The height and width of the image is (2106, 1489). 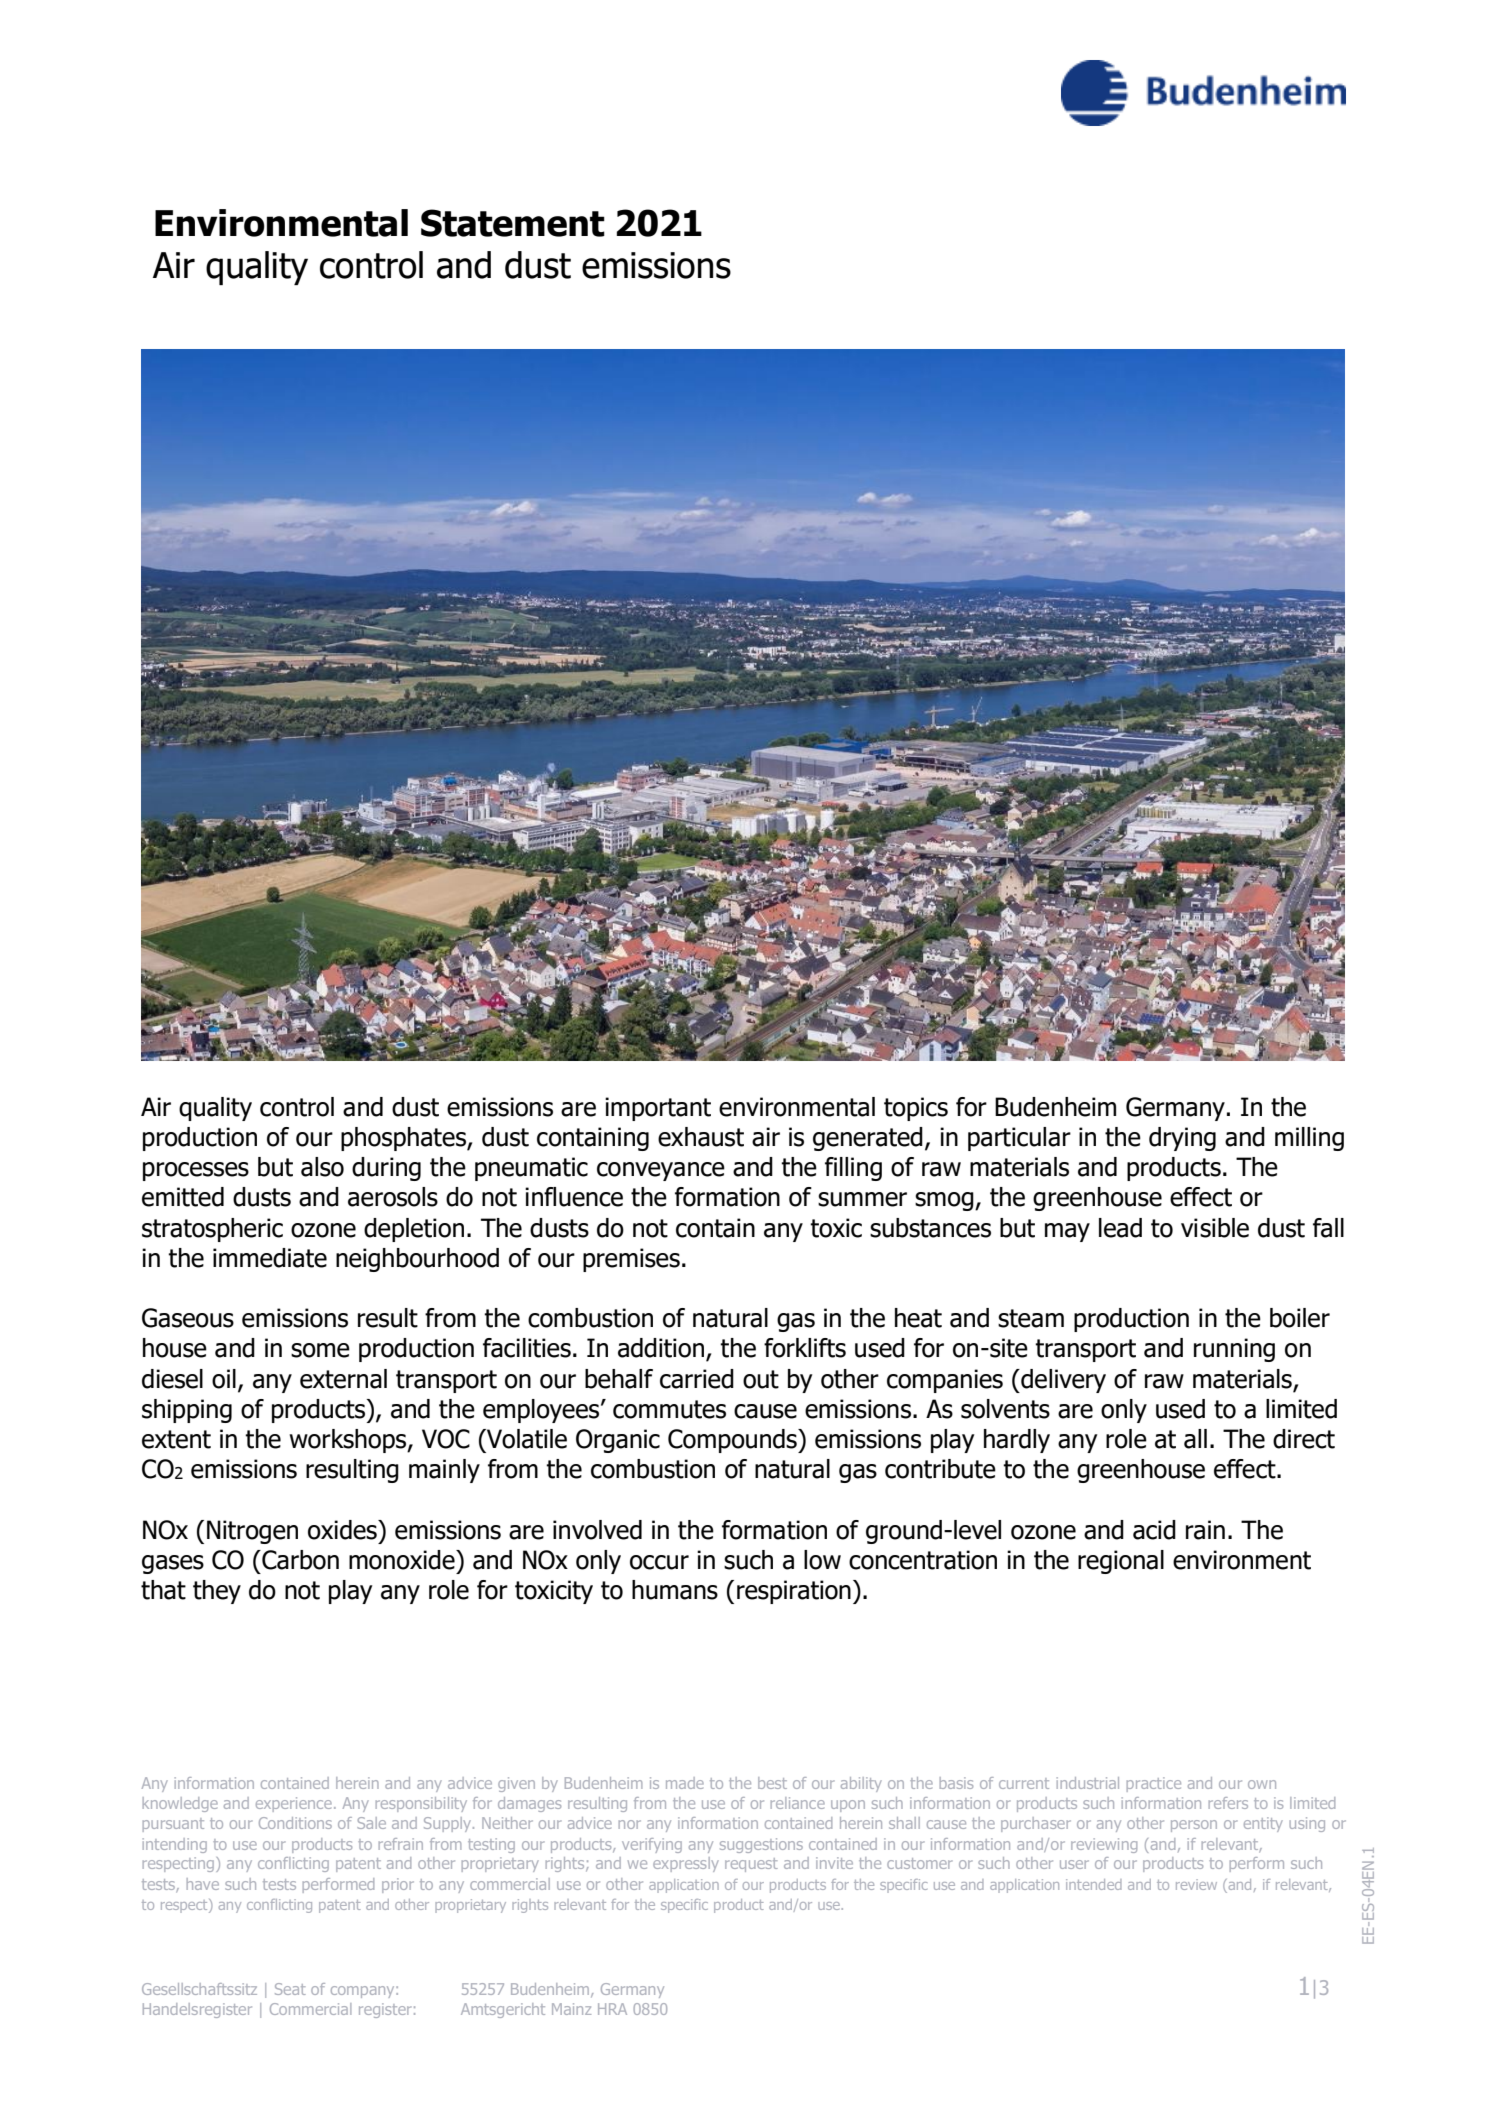 What do you see at coordinates (751, 1865) in the image?
I see `request` at bounding box center [751, 1865].
